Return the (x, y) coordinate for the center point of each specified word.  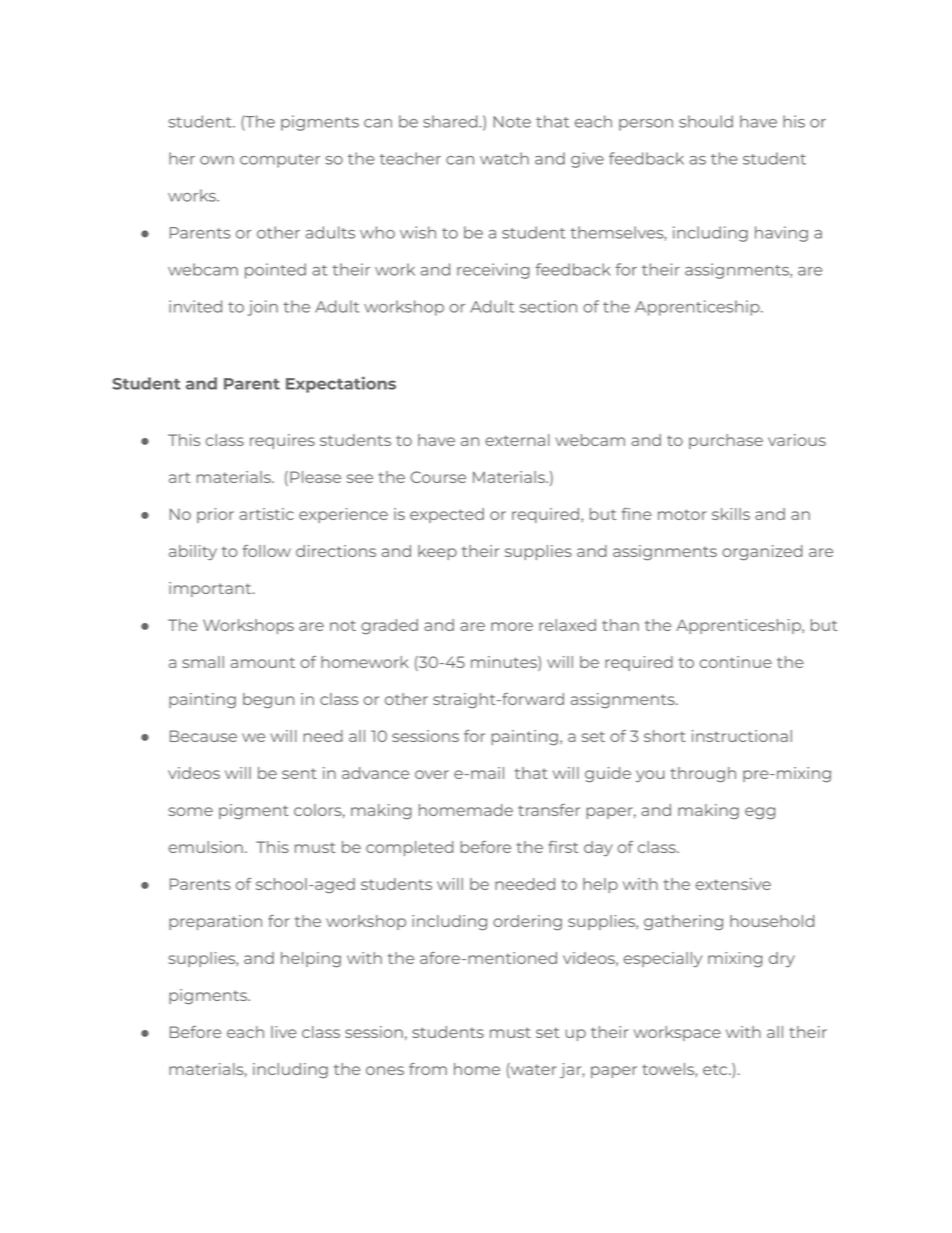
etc (716, 1069)
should (706, 121)
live (284, 1032)
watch (504, 158)
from (428, 1069)
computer (280, 161)
